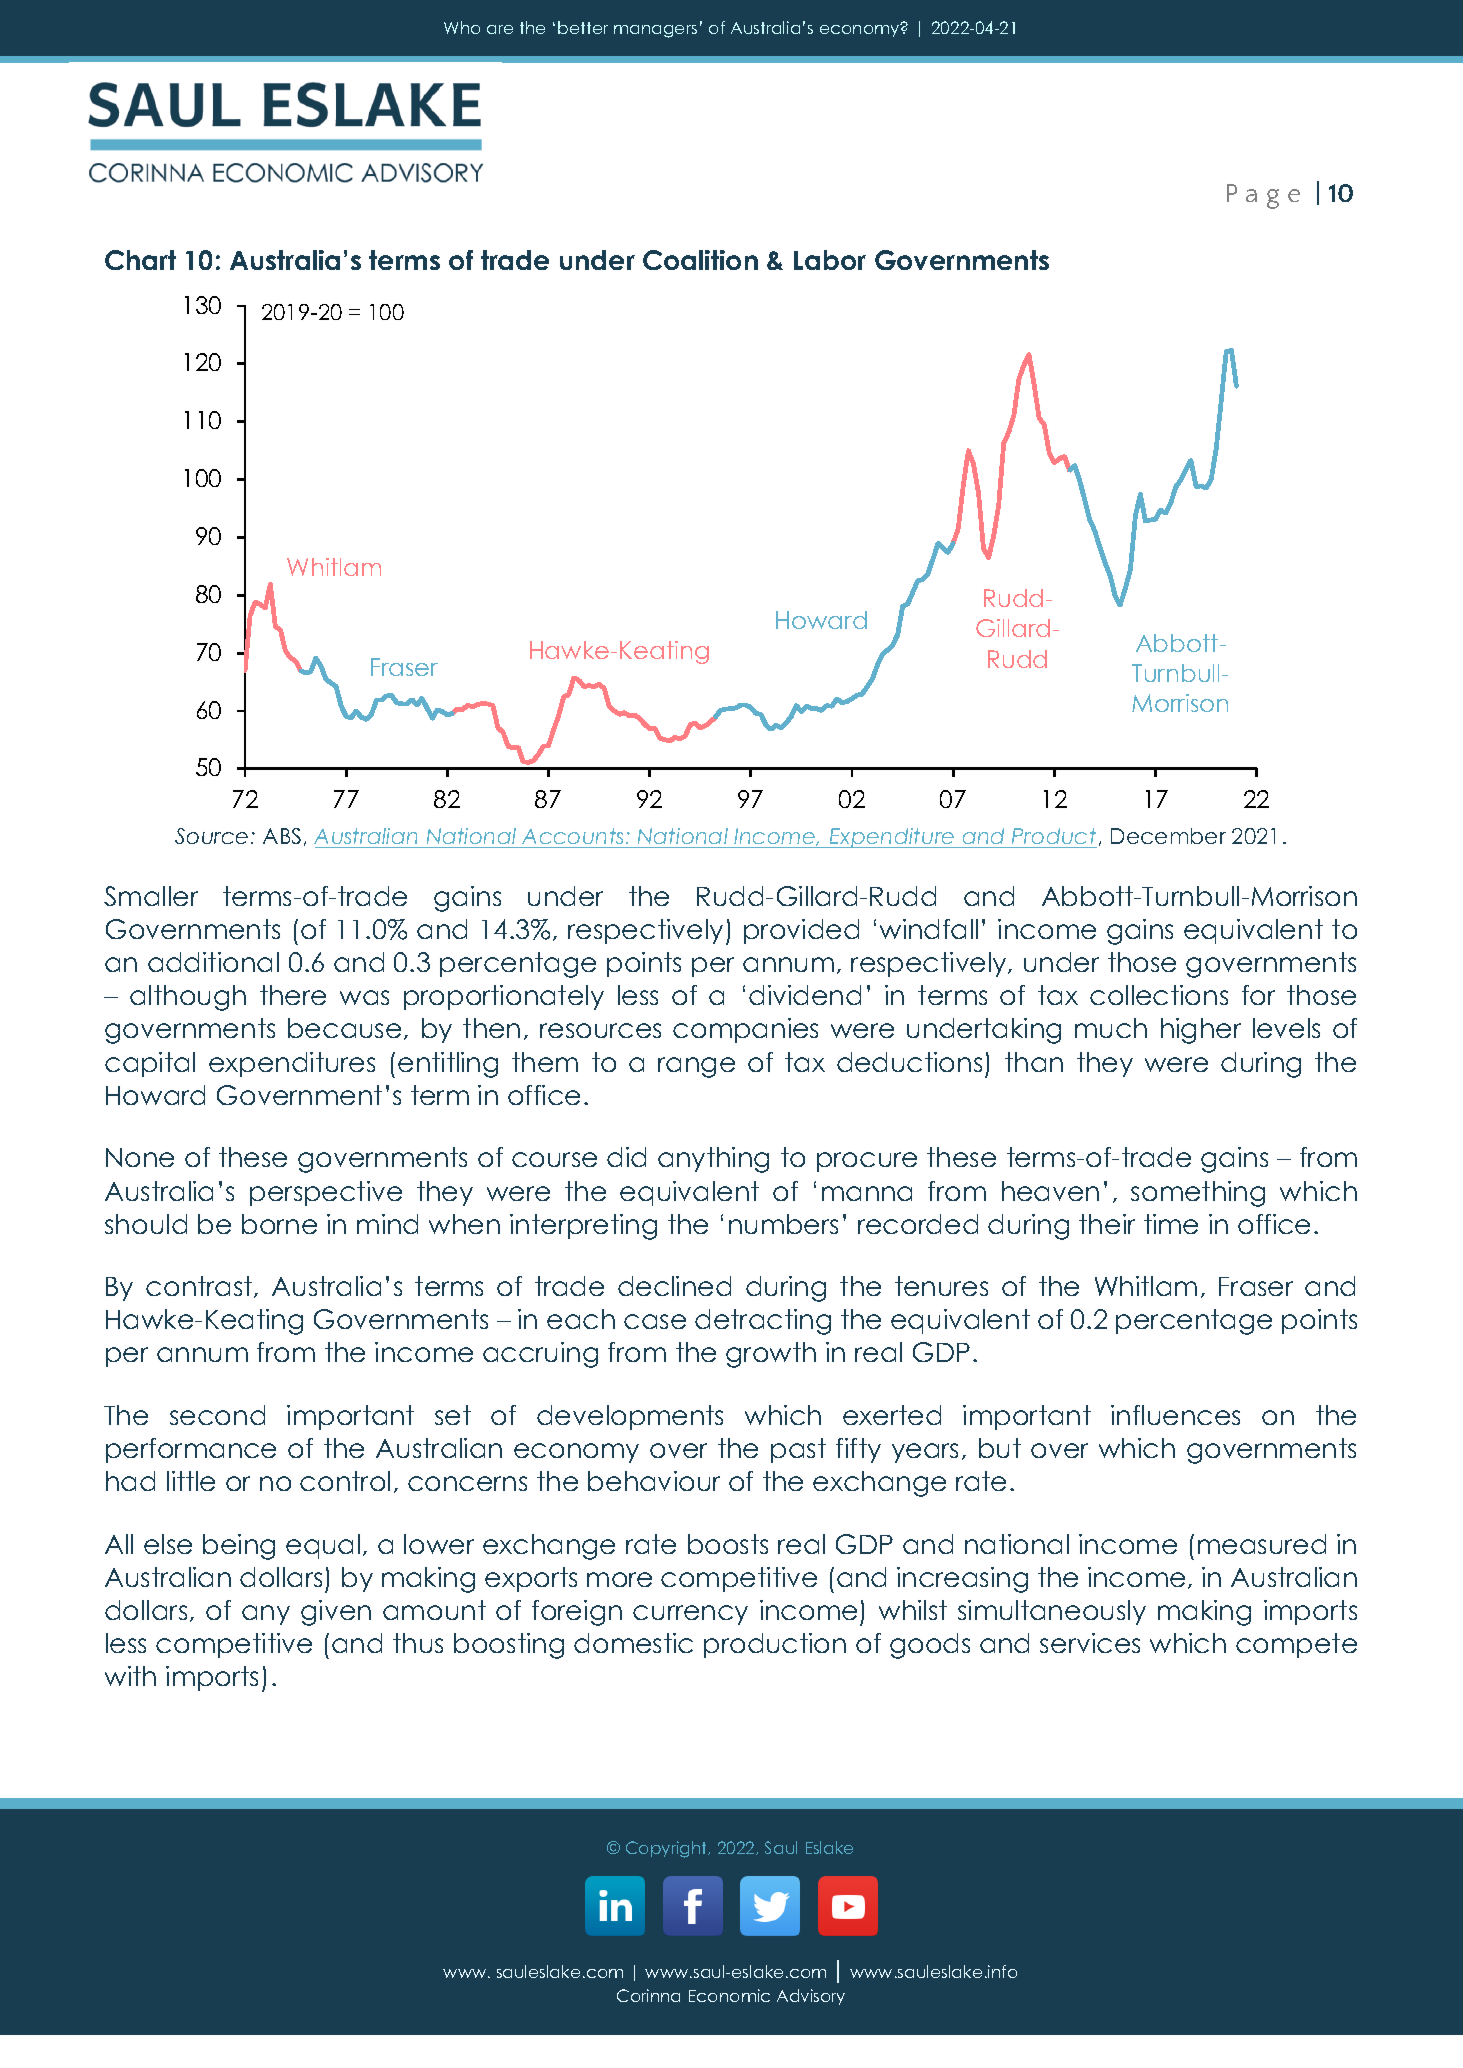 This screenshot has height=2068, width=1463. I want to click on control, so click(345, 1481).
